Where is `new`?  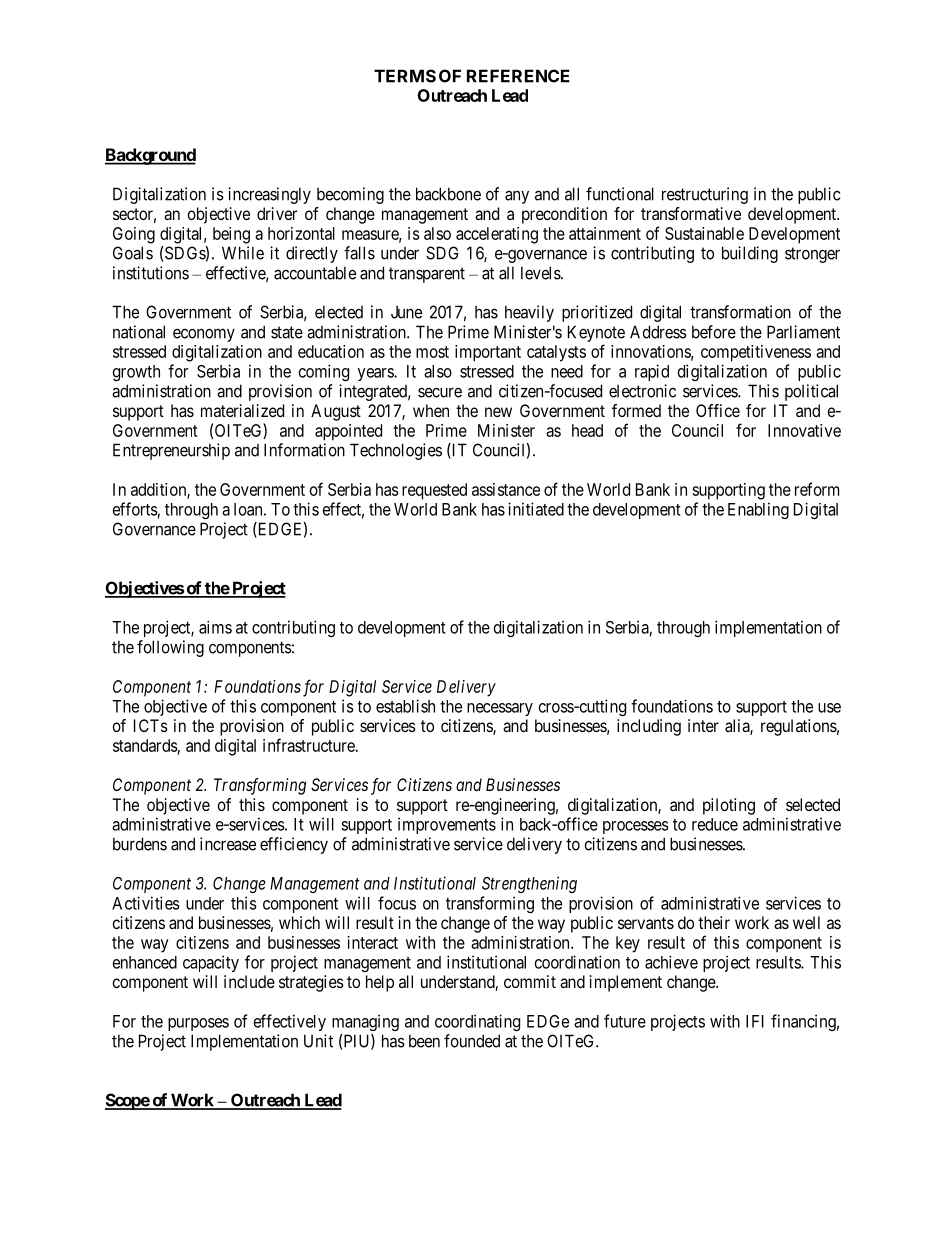
new is located at coordinates (498, 412).
